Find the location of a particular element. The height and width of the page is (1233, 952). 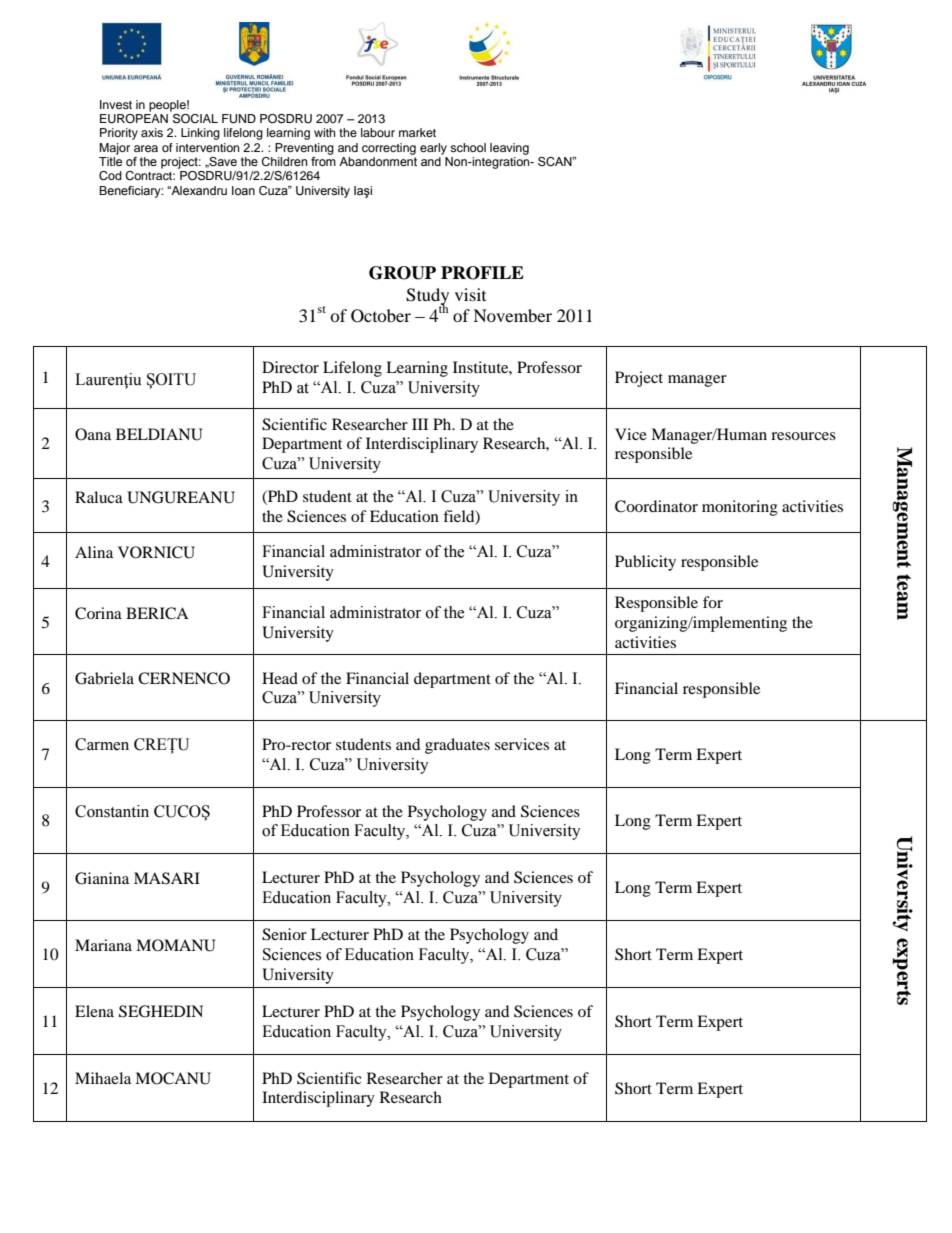

early is located at coordinates (433, 149).
